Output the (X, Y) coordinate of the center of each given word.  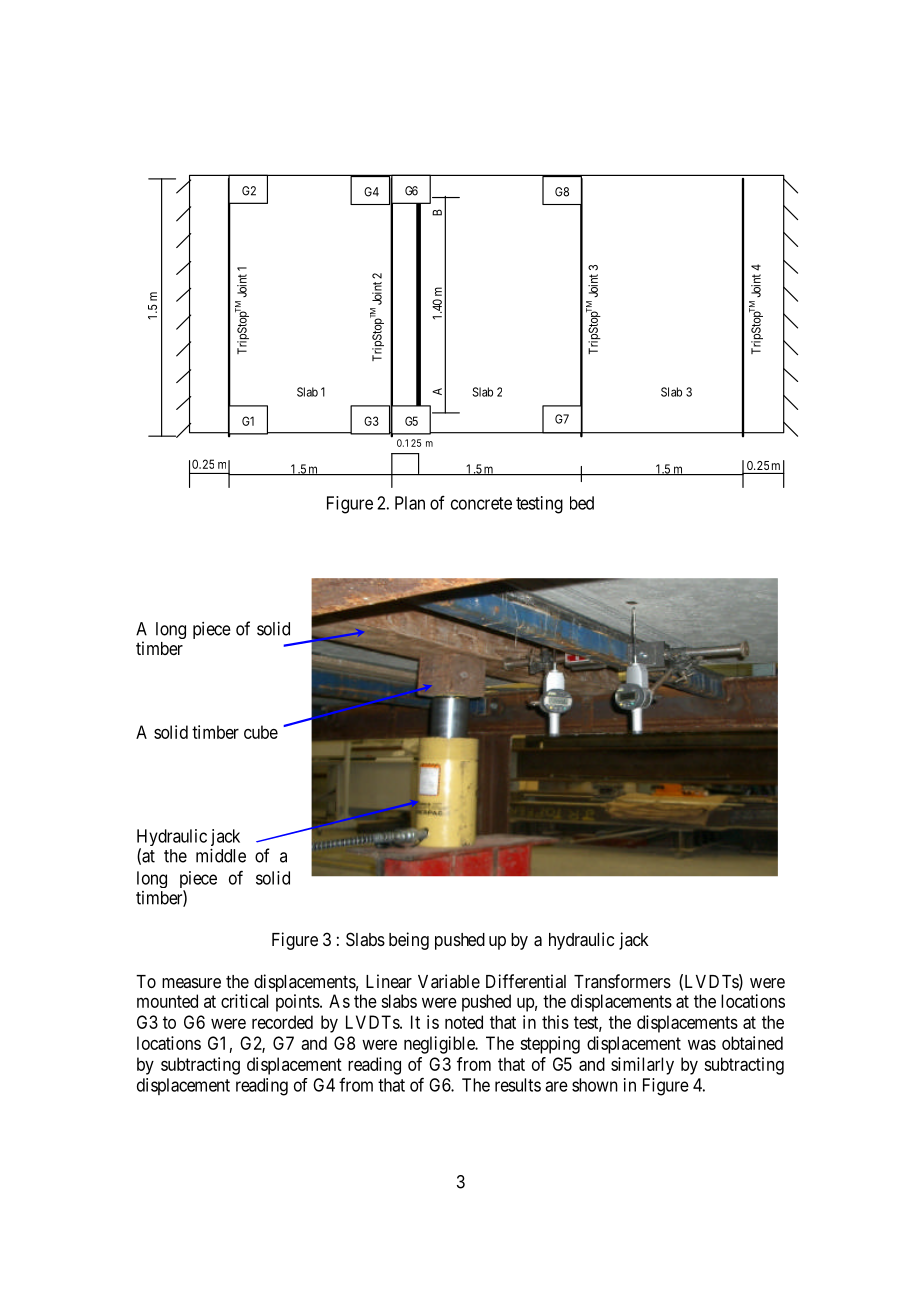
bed (582, 503)
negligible (440, 1045)
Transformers (622, 981)
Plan (410, 503)
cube (261, 732)
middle (221, 855)
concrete (481, 503)
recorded (282, 1022)
